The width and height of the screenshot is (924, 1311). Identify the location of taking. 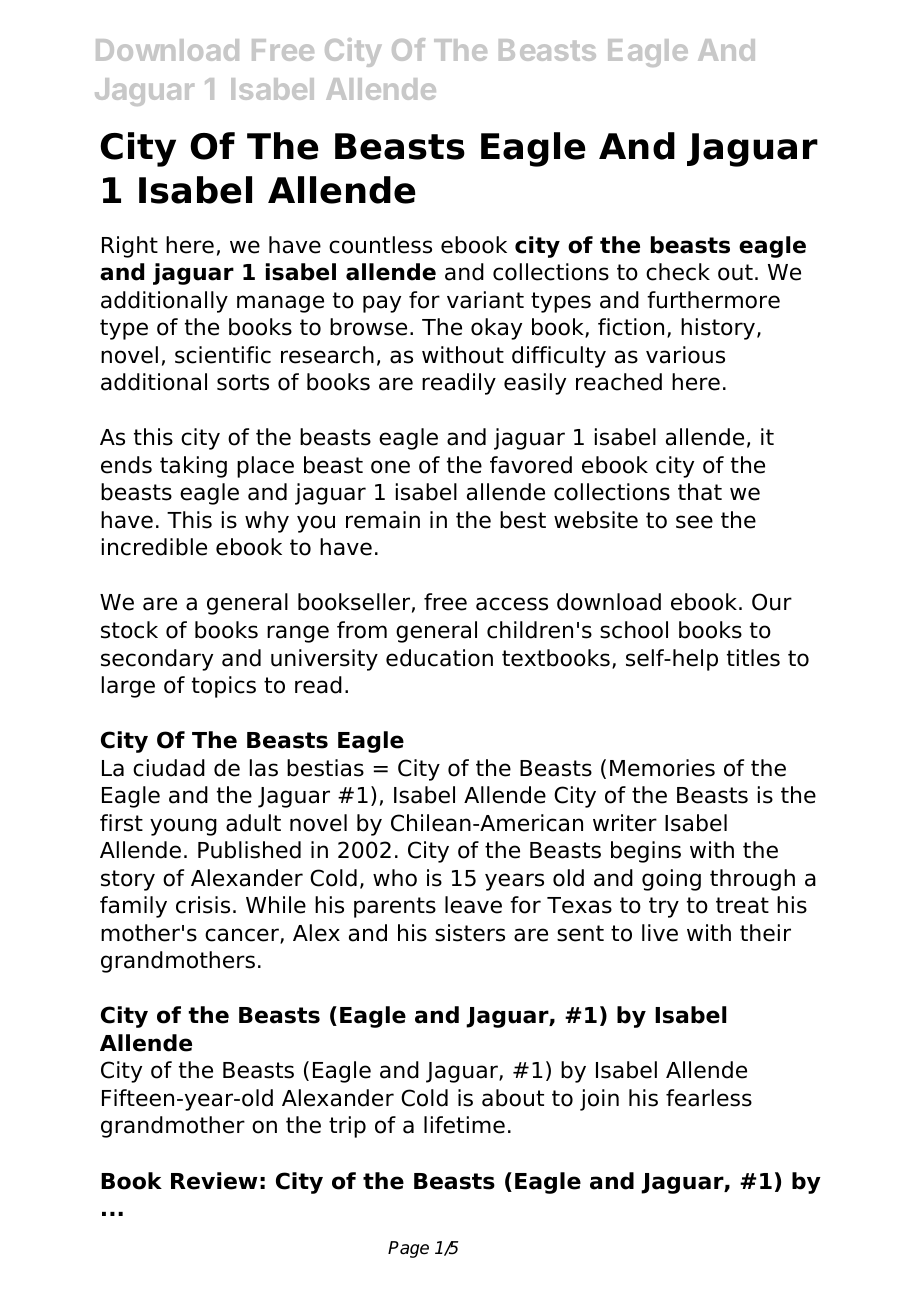
(193, 467).
